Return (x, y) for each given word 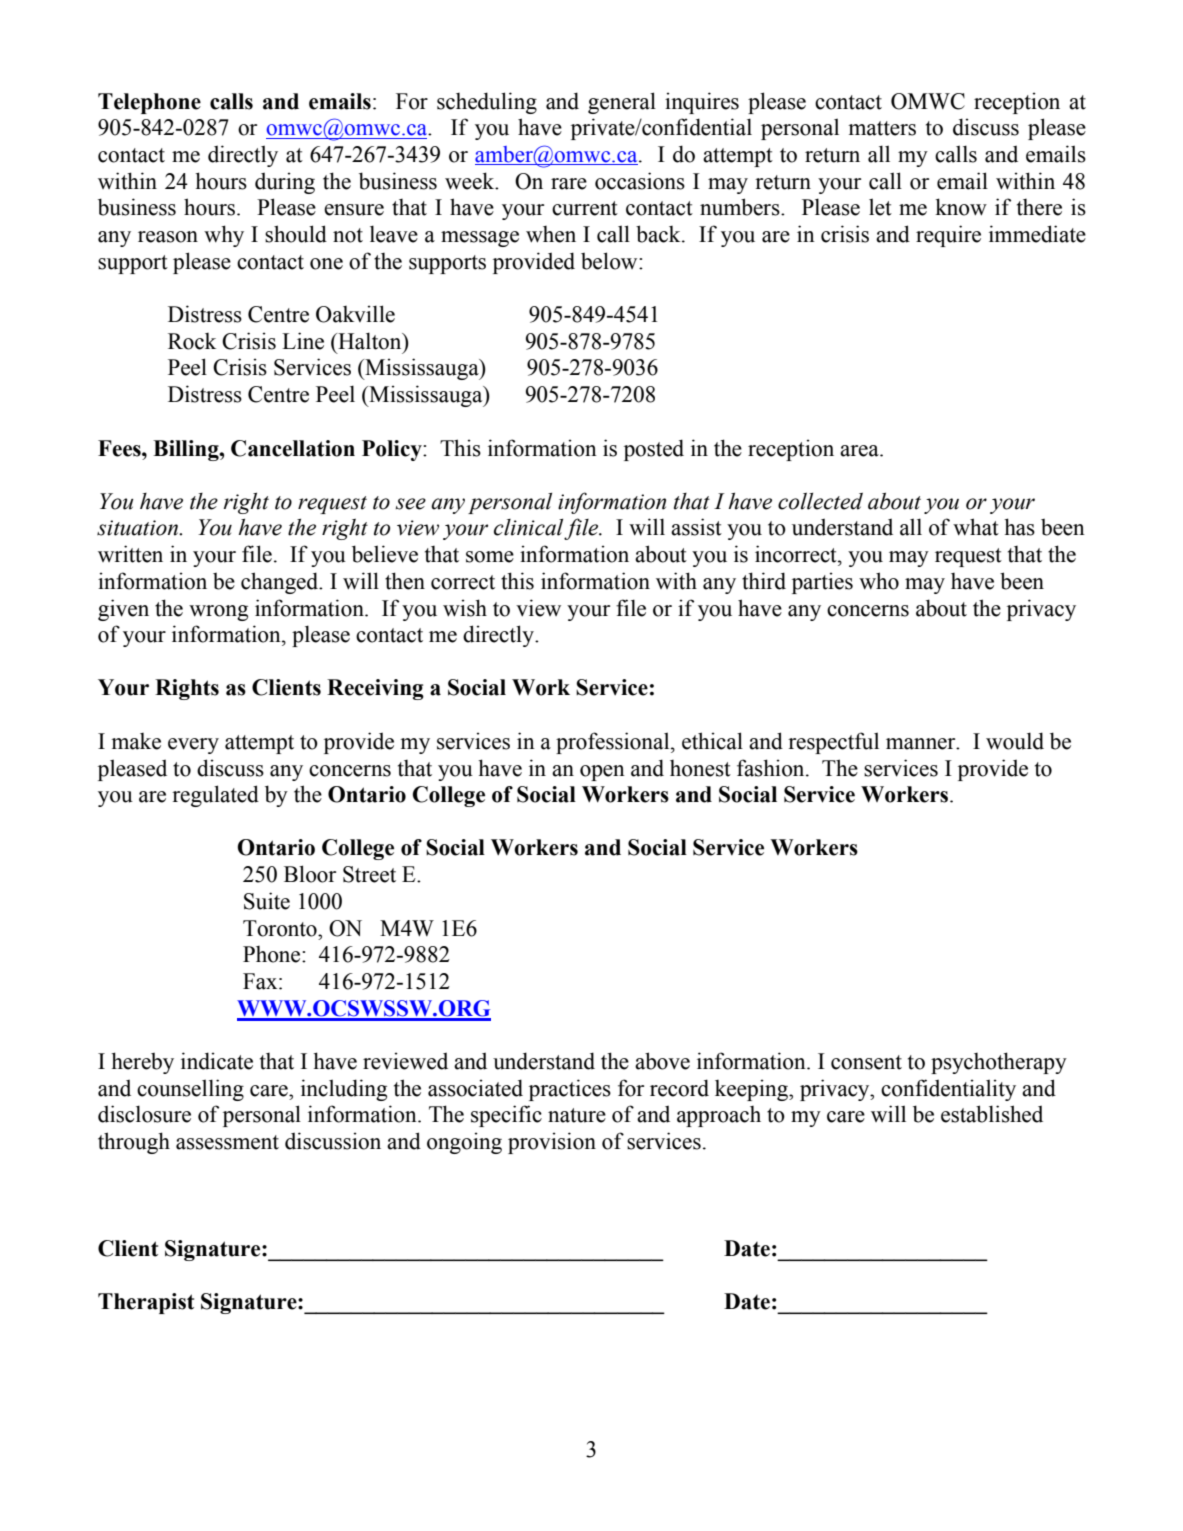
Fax (261, 981)
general (622, 103)
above (662, 1061)
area (860, 451)
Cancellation (293, 448)
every (193, 746)
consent (866, 1062)
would (1015, 741)
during (285, 183)
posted (654, 450)
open (602, 773)
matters (882, 128)
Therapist (146, 1303)
